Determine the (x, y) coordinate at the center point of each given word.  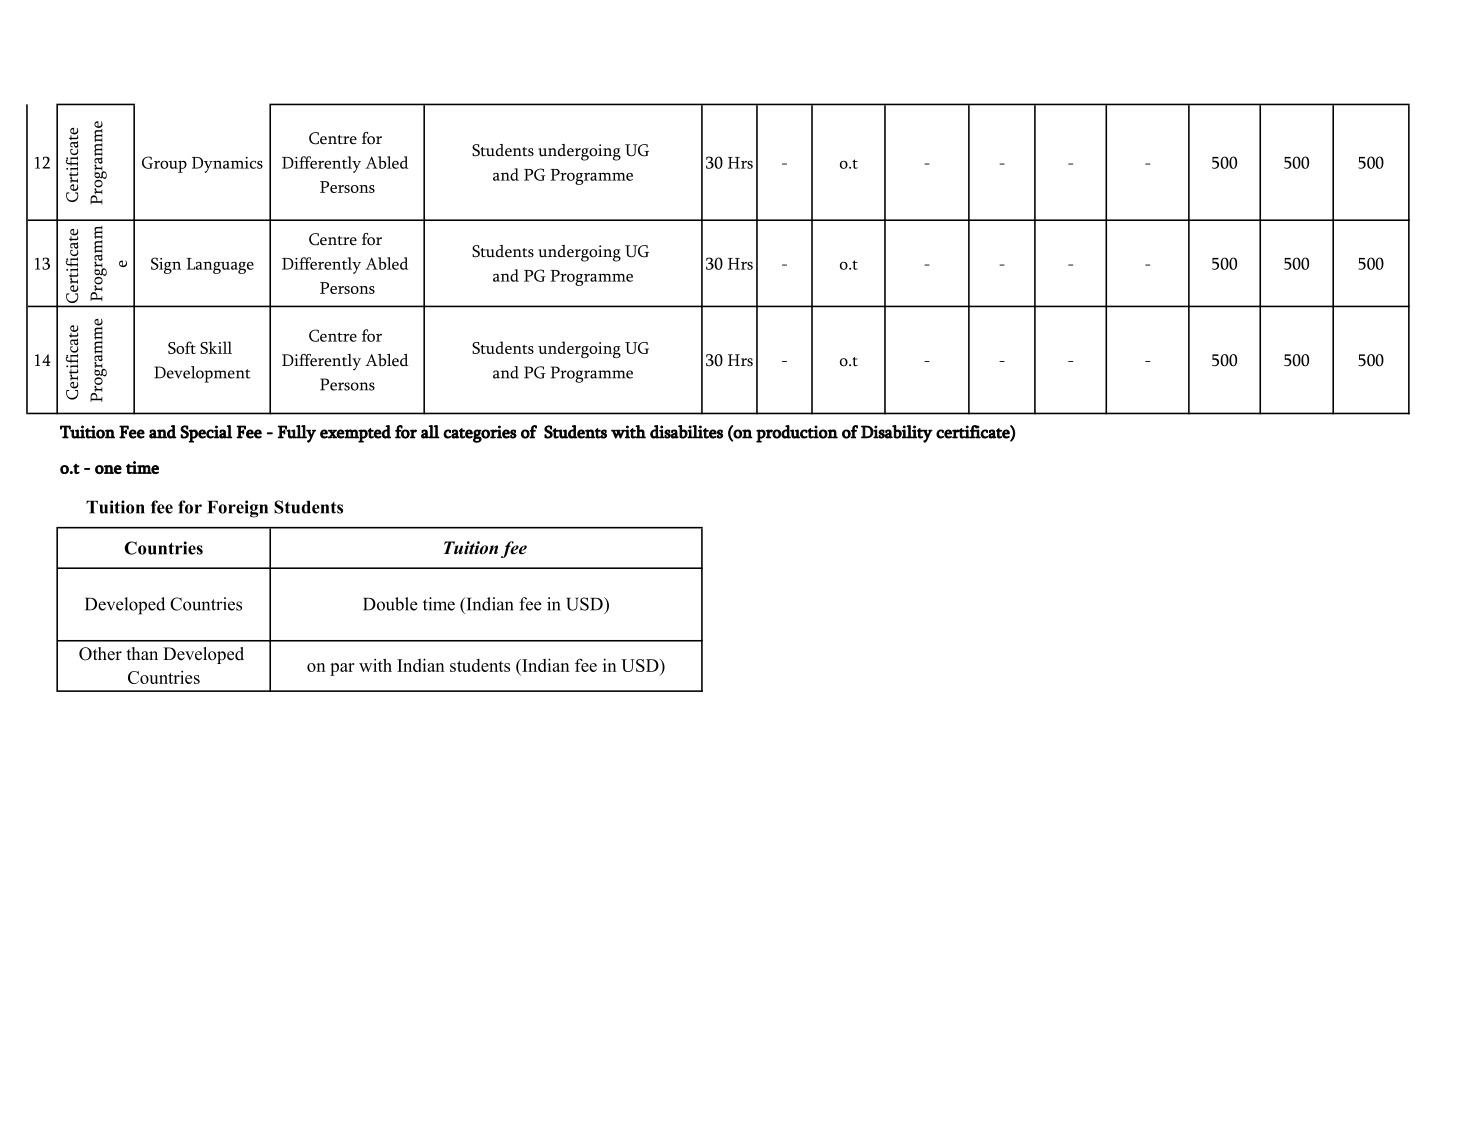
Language (220, 266)
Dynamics (227, 165)
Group (164, 164)
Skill (216, 347)
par (342, 669)
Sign (166, 265)
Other (100, 654)
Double (390, 604)
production (797, 434)
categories (480, 434)
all (430, 432)
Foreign (237, 509)
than (142, 653)
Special (206, 434)
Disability (897, 434)
